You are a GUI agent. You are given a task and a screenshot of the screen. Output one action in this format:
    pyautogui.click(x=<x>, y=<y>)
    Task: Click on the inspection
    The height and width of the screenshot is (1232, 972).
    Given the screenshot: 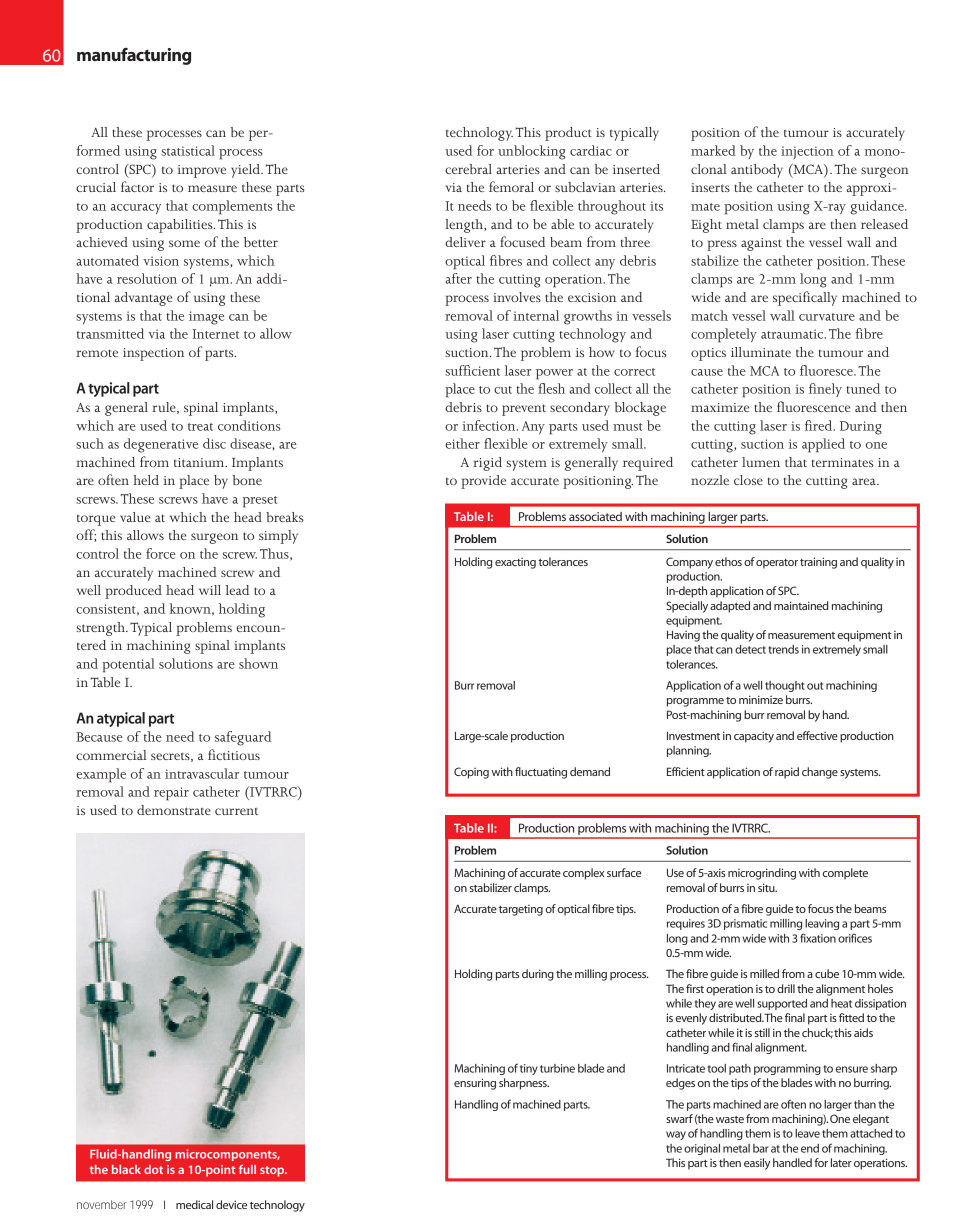 What is the action you would take?
    pyautogui.click(x=153, y=354)
